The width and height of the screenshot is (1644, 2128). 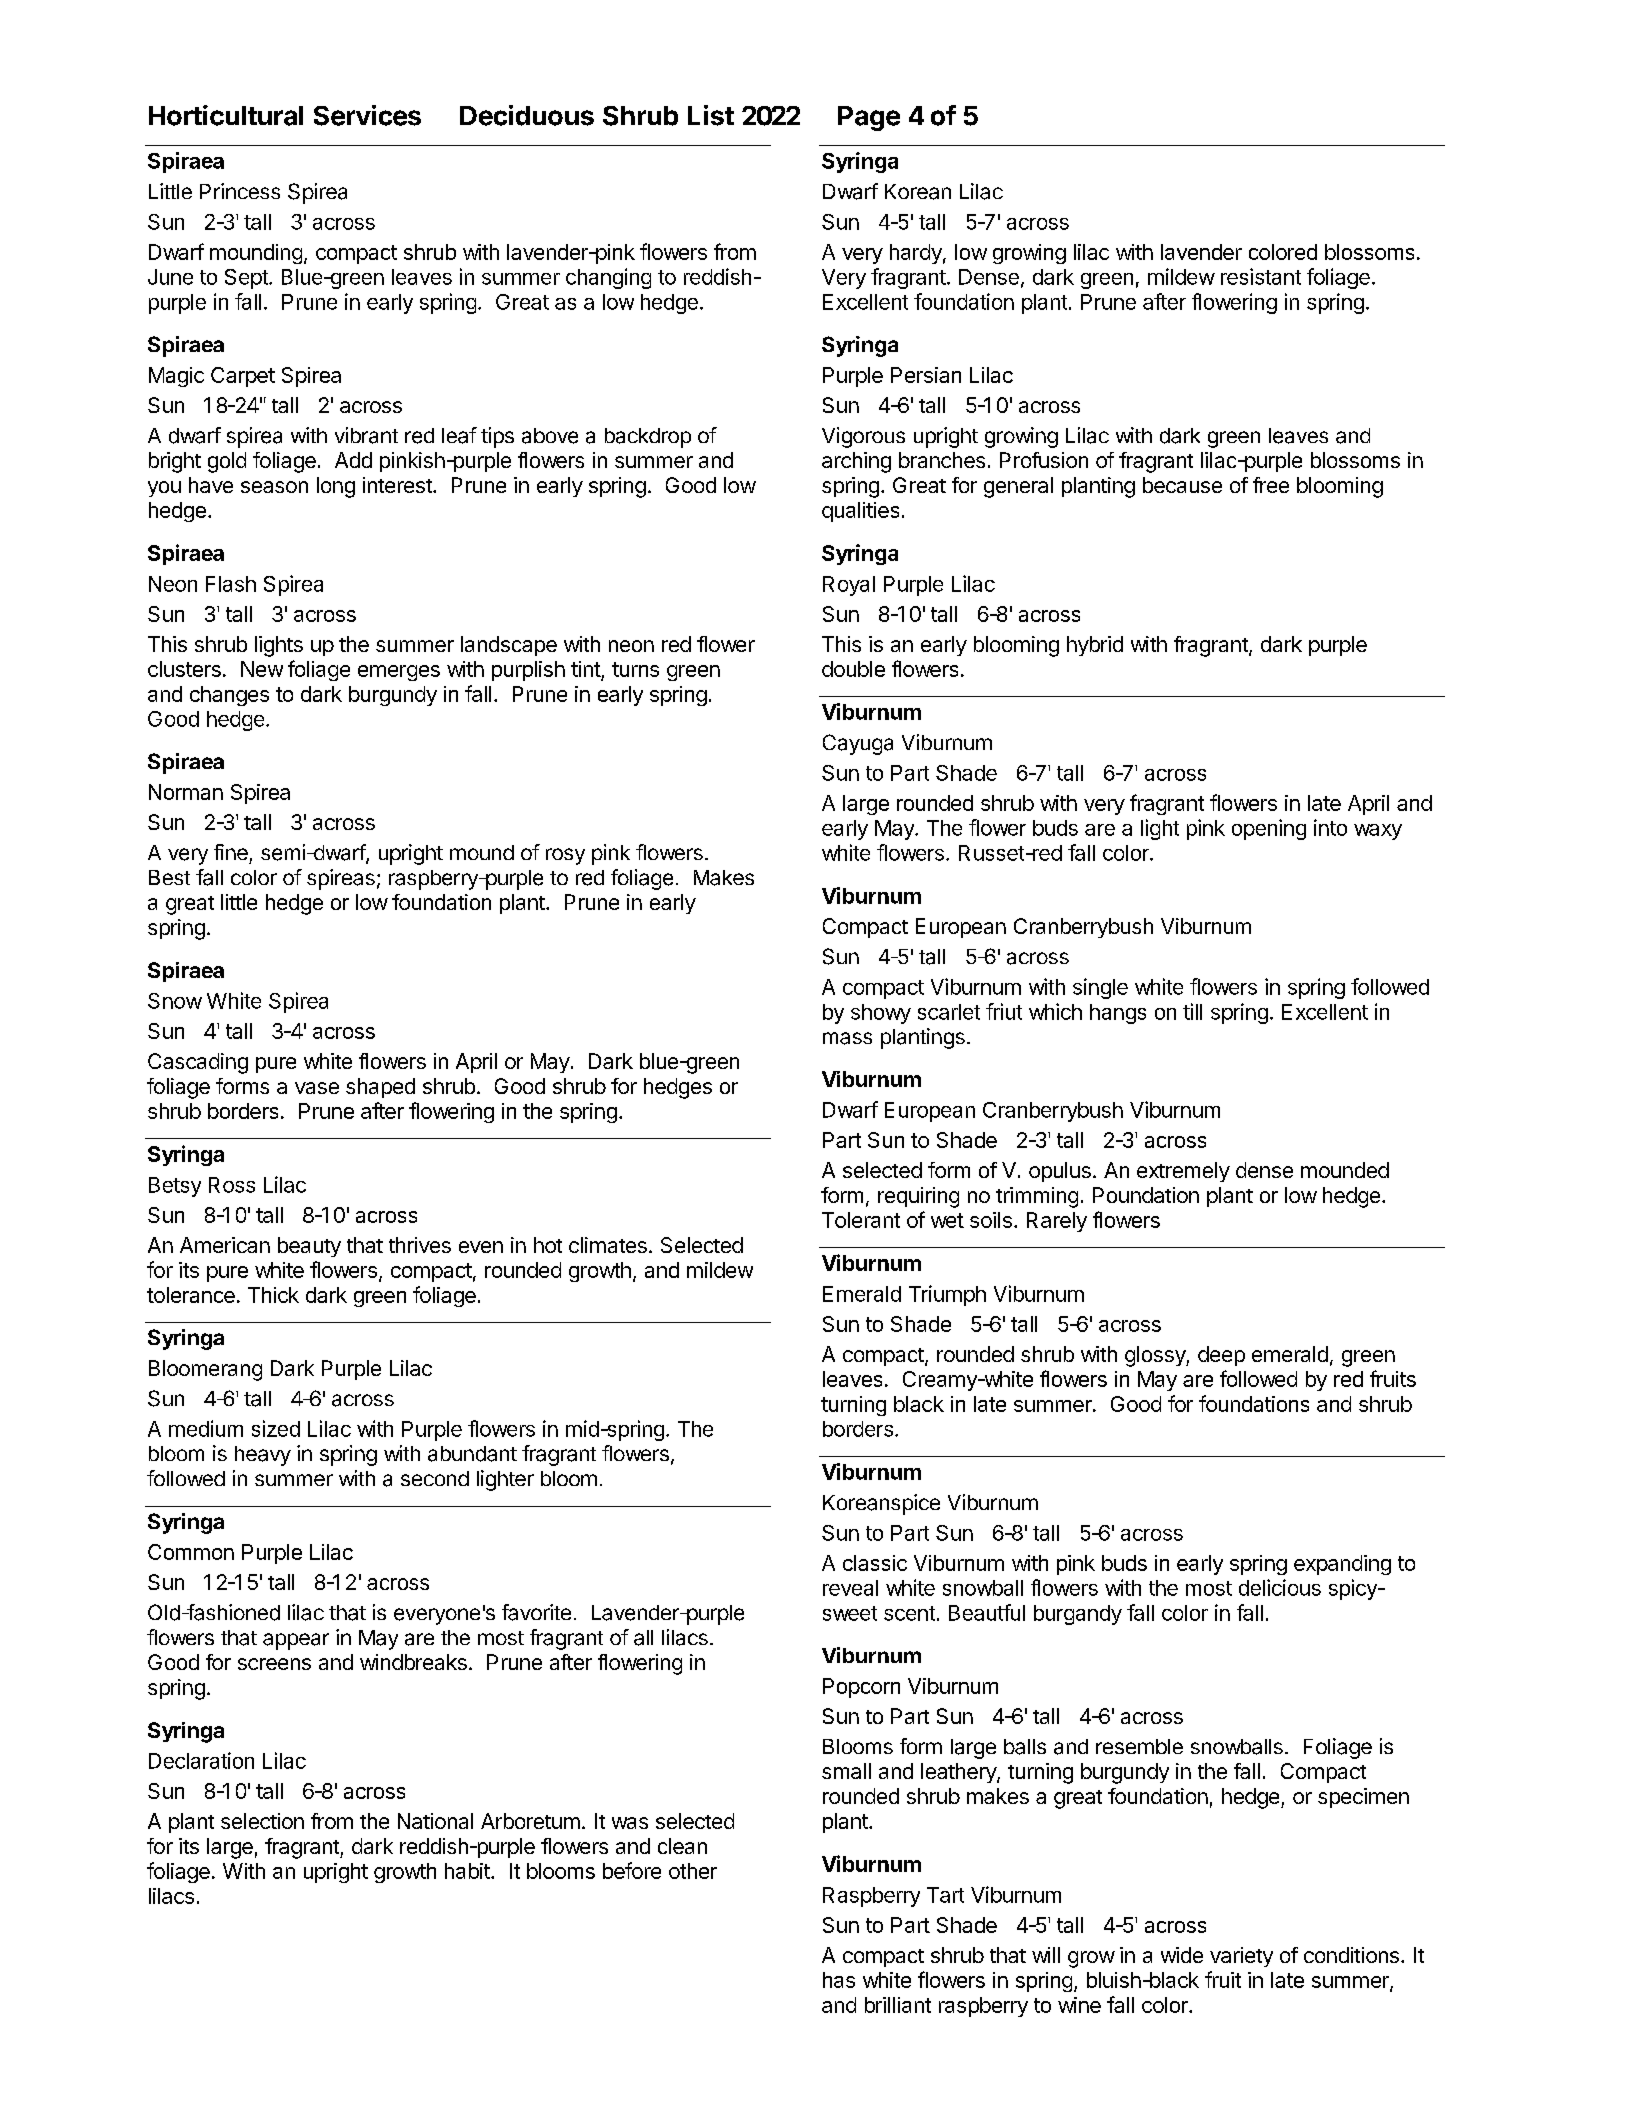 What do you see at coordinates (1261, 276) in the screenshot?
I see `resistant` at bounding box center [1261, 276].
